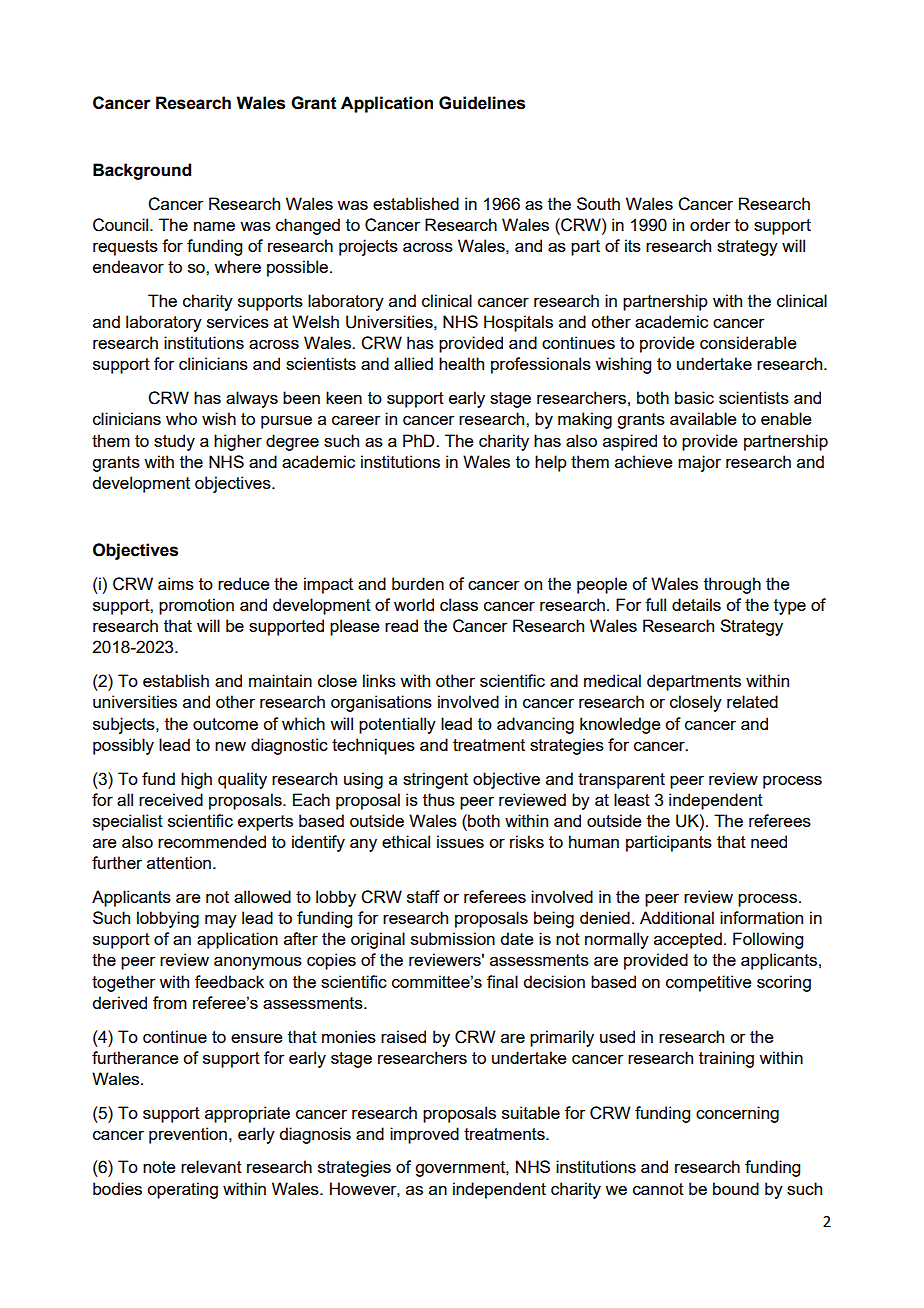 This screenshot has width=924, height=1308. Describe the element at coordinates (142, 171) in the screenshot. I see `Background` at that location.
